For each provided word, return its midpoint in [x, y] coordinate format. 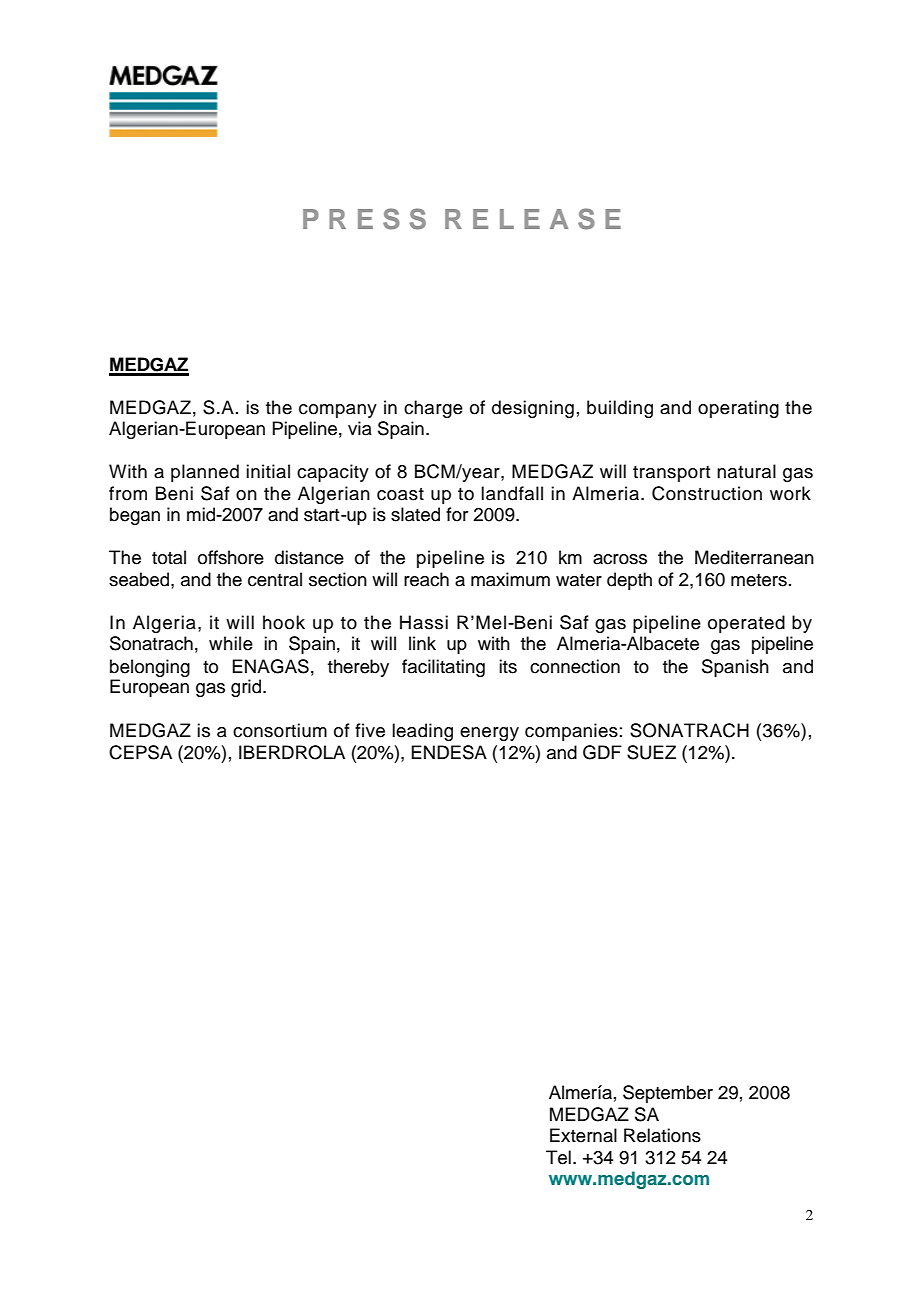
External [583, 1135]
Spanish [735, 668]
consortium [280, 730]
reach [426, 579]
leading [422, 732]
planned [205, 473]
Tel [558, 1157]
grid [247, 688]
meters [759, 580]
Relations [662, 1135]
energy [489, 734]
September [668, 1094]
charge [433, 409]
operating [738, 409]
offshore [231, 557]
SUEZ [651, 752]
